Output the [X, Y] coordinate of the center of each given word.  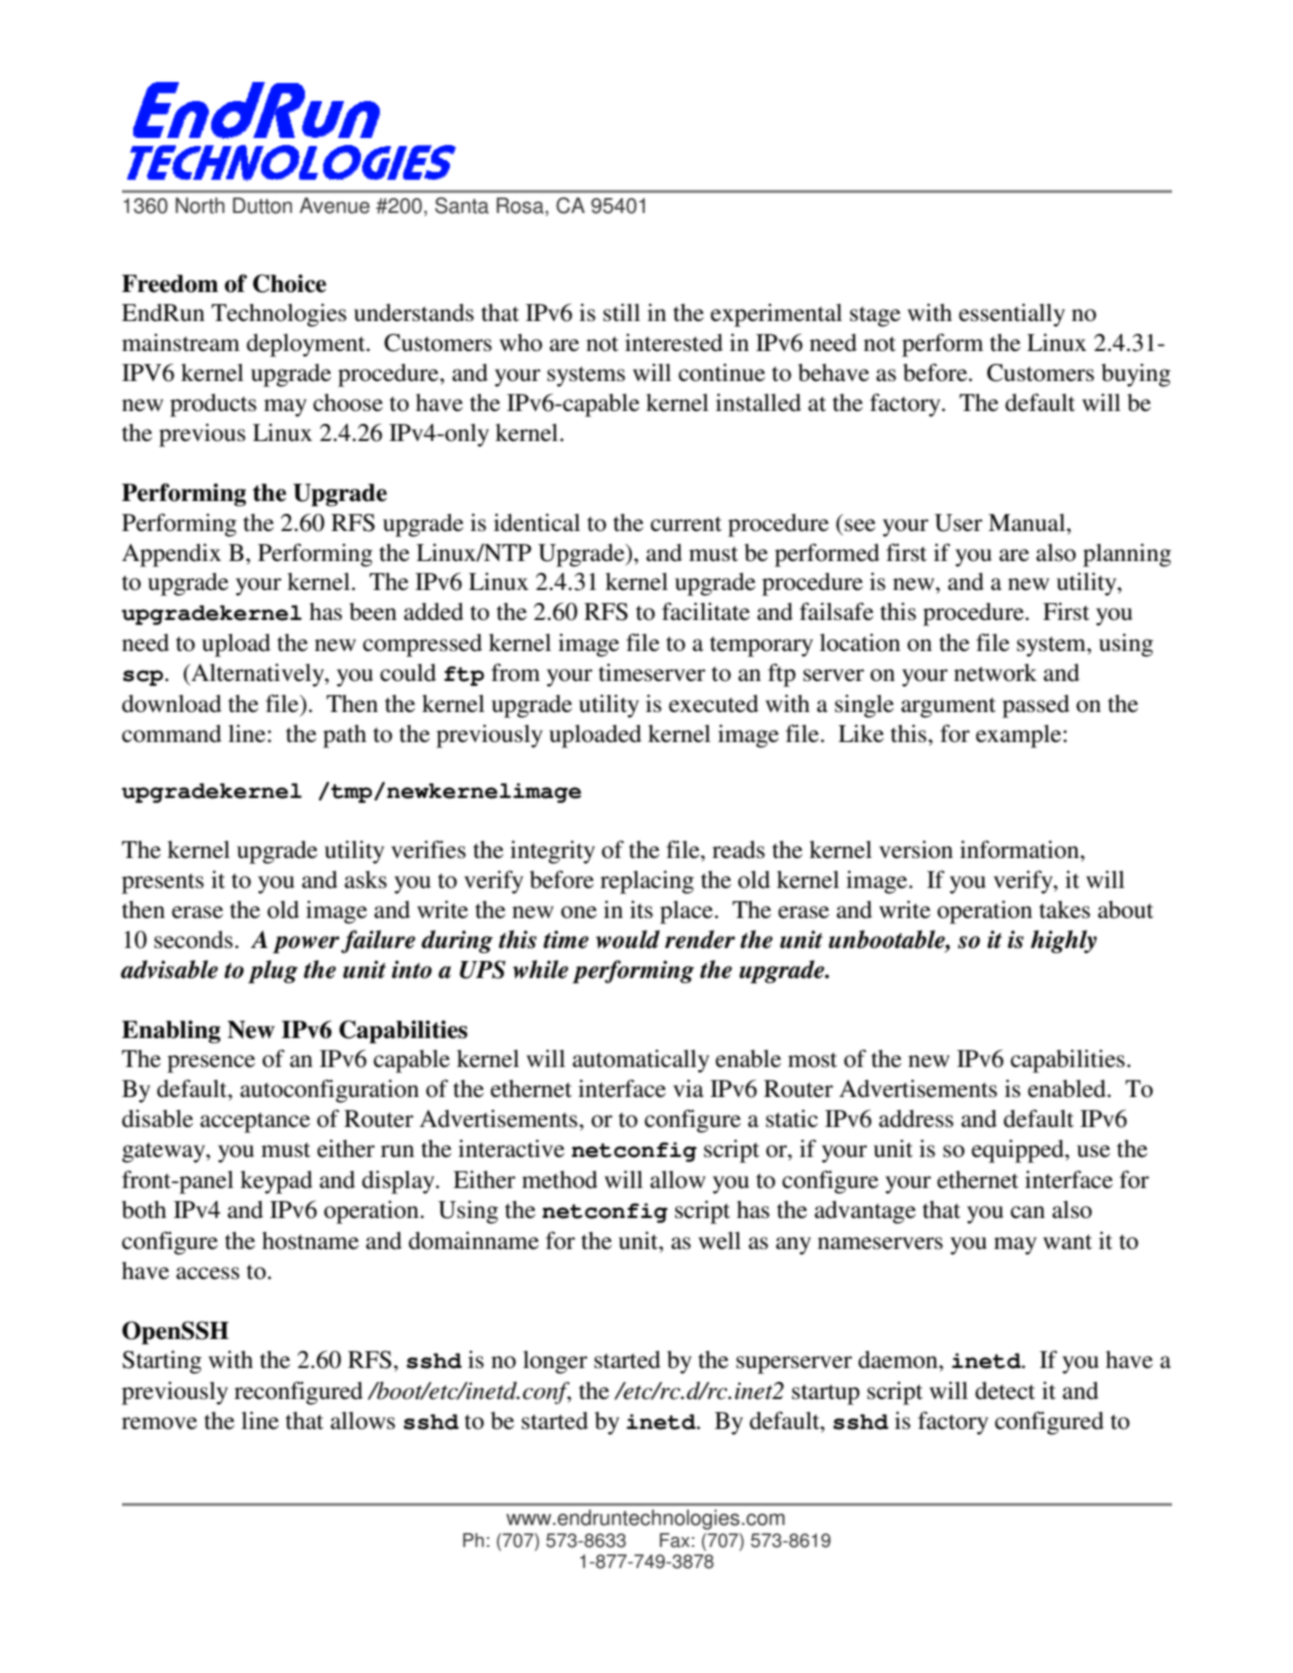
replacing [647, 882]
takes [1064, 910]
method [560, 1180]
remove [159, 1423]
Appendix [171, 555]
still [621, 312]
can [1028, 1212]
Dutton [262, 205]
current [686, 524]
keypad [276, 1182]
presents [163, 883]
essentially [1012, 315]
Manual [1028, 523]
